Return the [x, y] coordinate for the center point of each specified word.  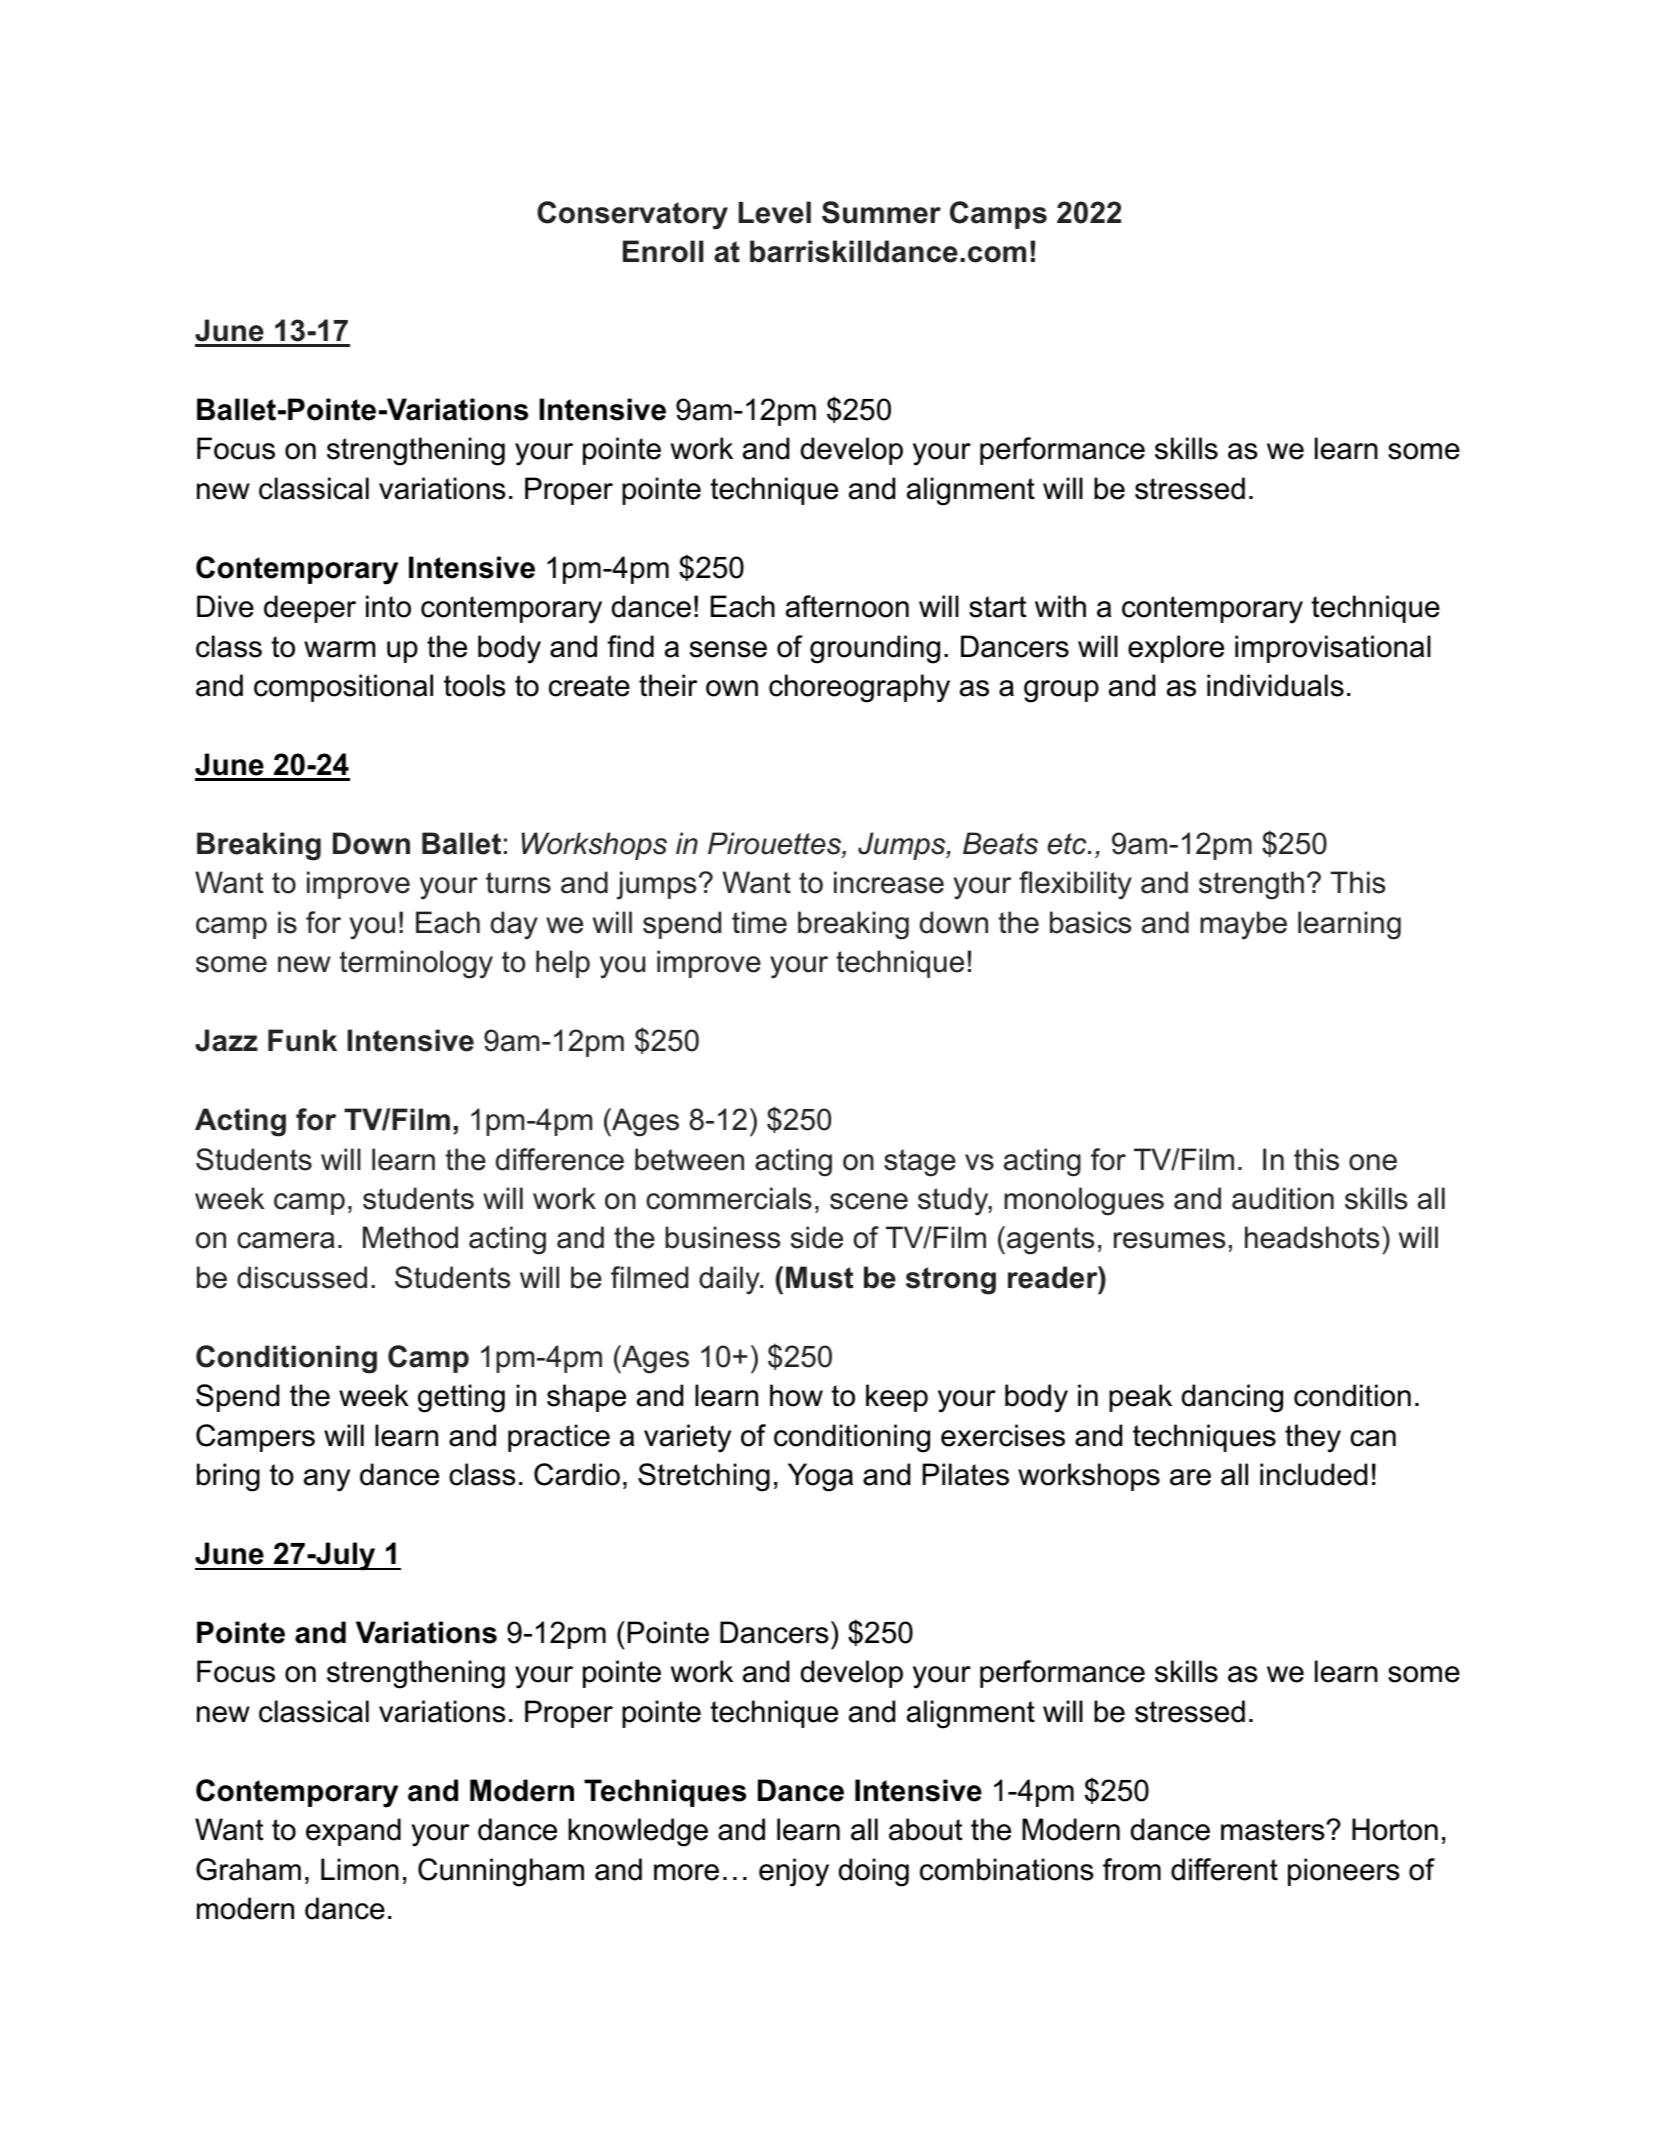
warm [339, 649]
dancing [1232, 1398]
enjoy [794, 1872]
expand [353, 1832]
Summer [881, 212]
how [796, 1395]
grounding [875, 649]
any [327, 1480]
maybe [1243, 925]
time [759, 922]
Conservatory [632, 215]
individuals [1275, 685]
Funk [302, 1040]
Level [774, 212]
